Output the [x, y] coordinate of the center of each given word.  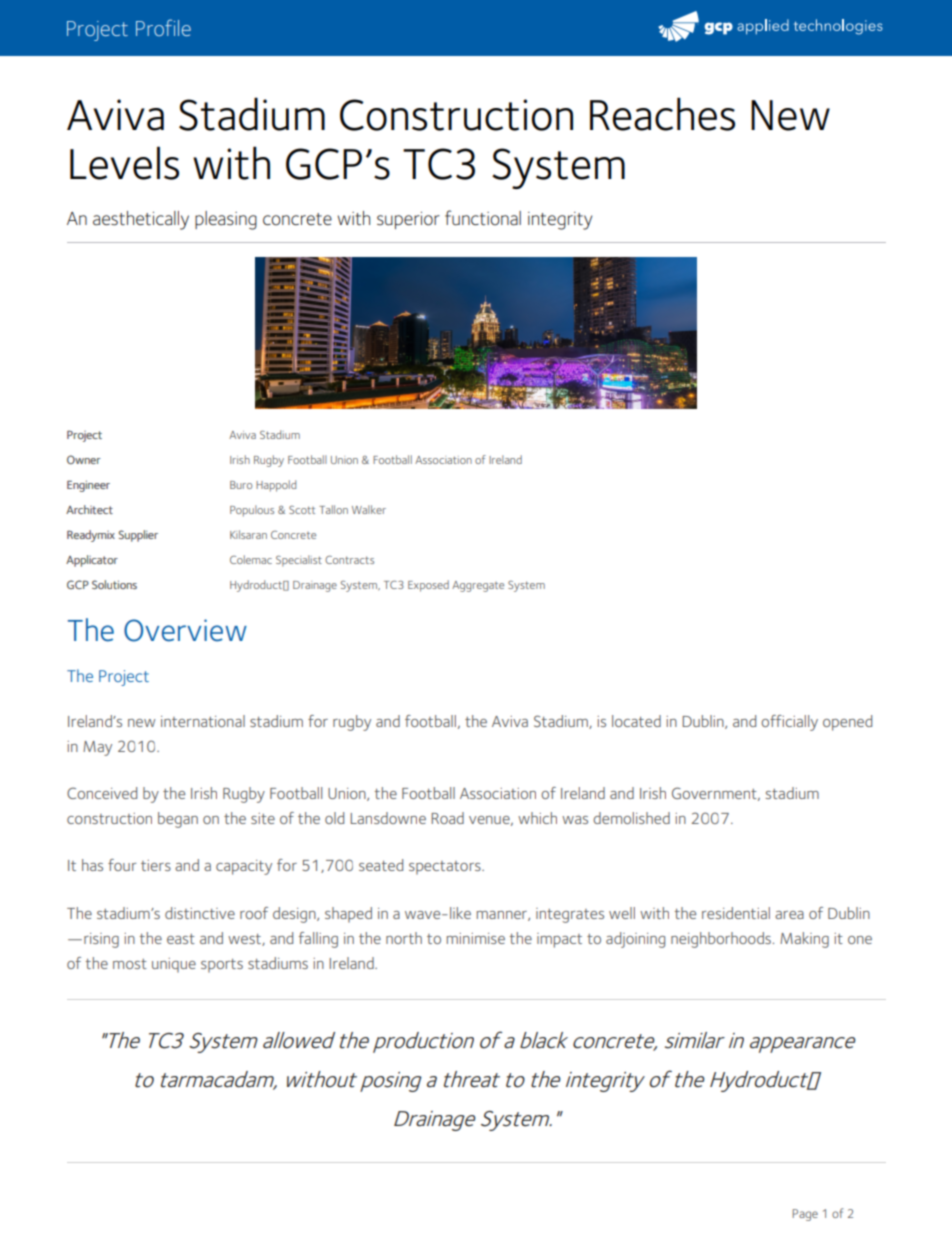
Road [447, 818]
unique [174, 965]
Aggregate [478, 586]
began [178, 820]
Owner [84, 459]
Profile [163, 27]
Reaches [662, 114]
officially [789, 723]
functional [483, 218]
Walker [369, 509]
